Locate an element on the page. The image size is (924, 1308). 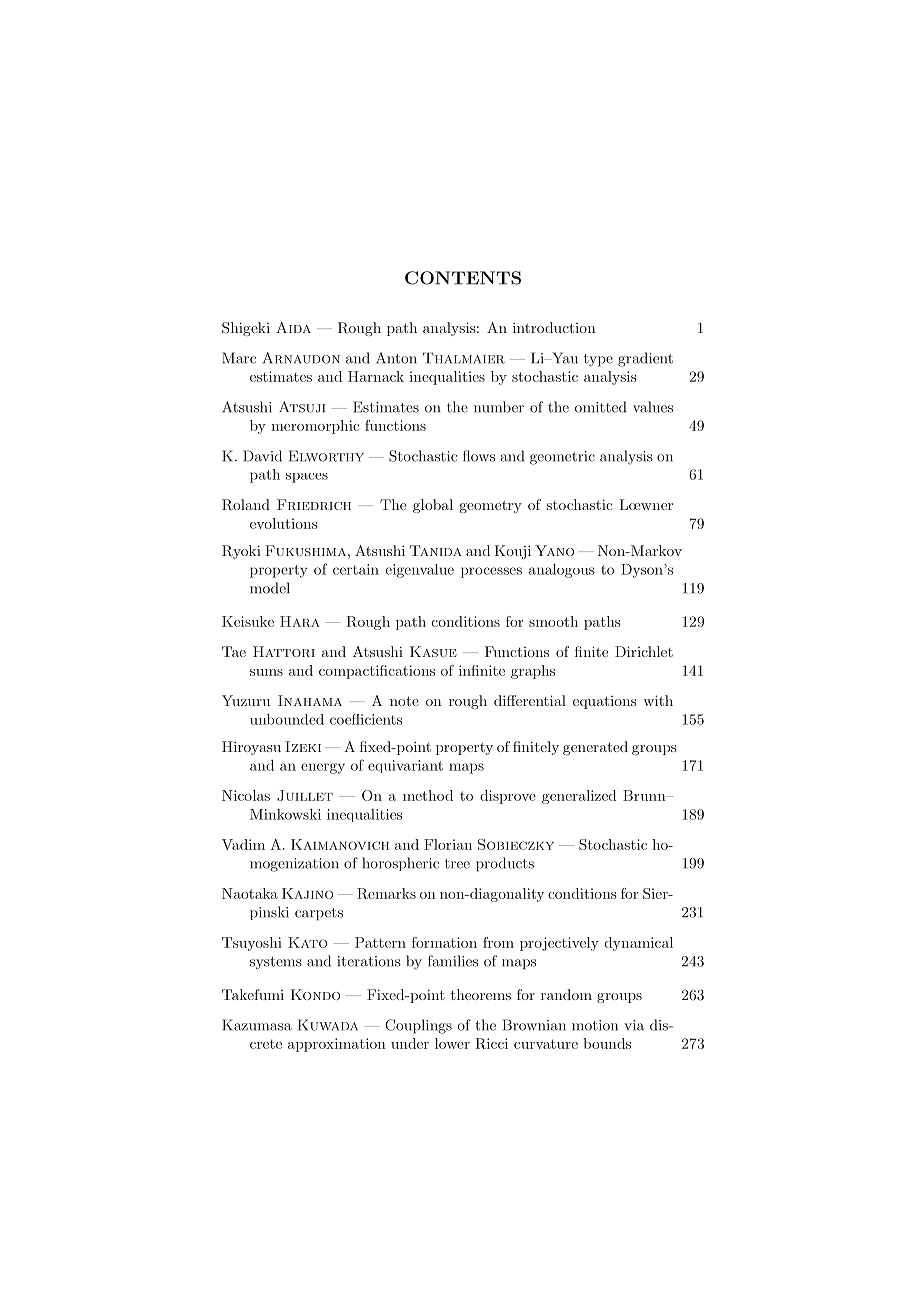
Aida is located at coordinates (293, 327).
